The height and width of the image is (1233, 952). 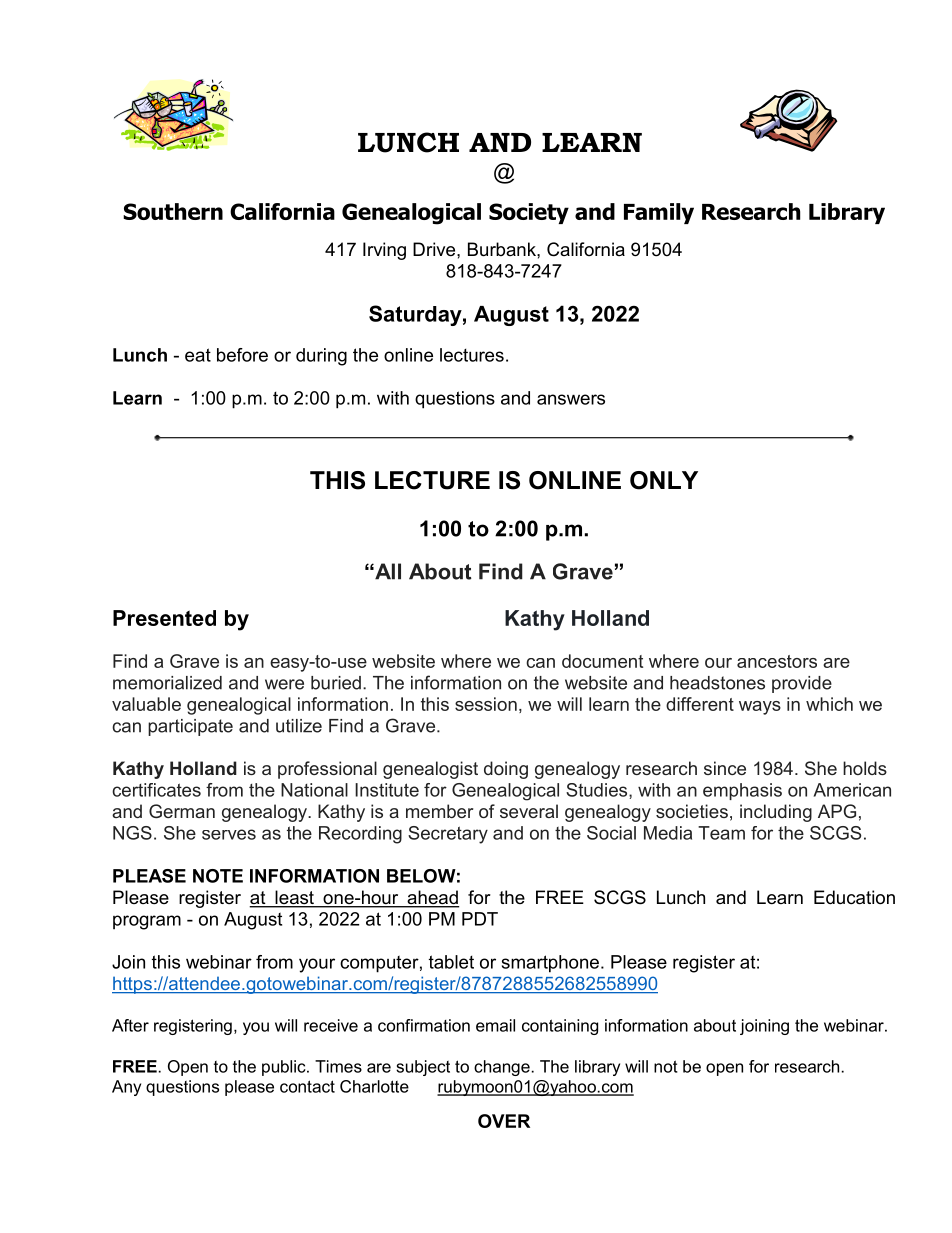 I want to click on memorialized, so click(x=167, y=683).
